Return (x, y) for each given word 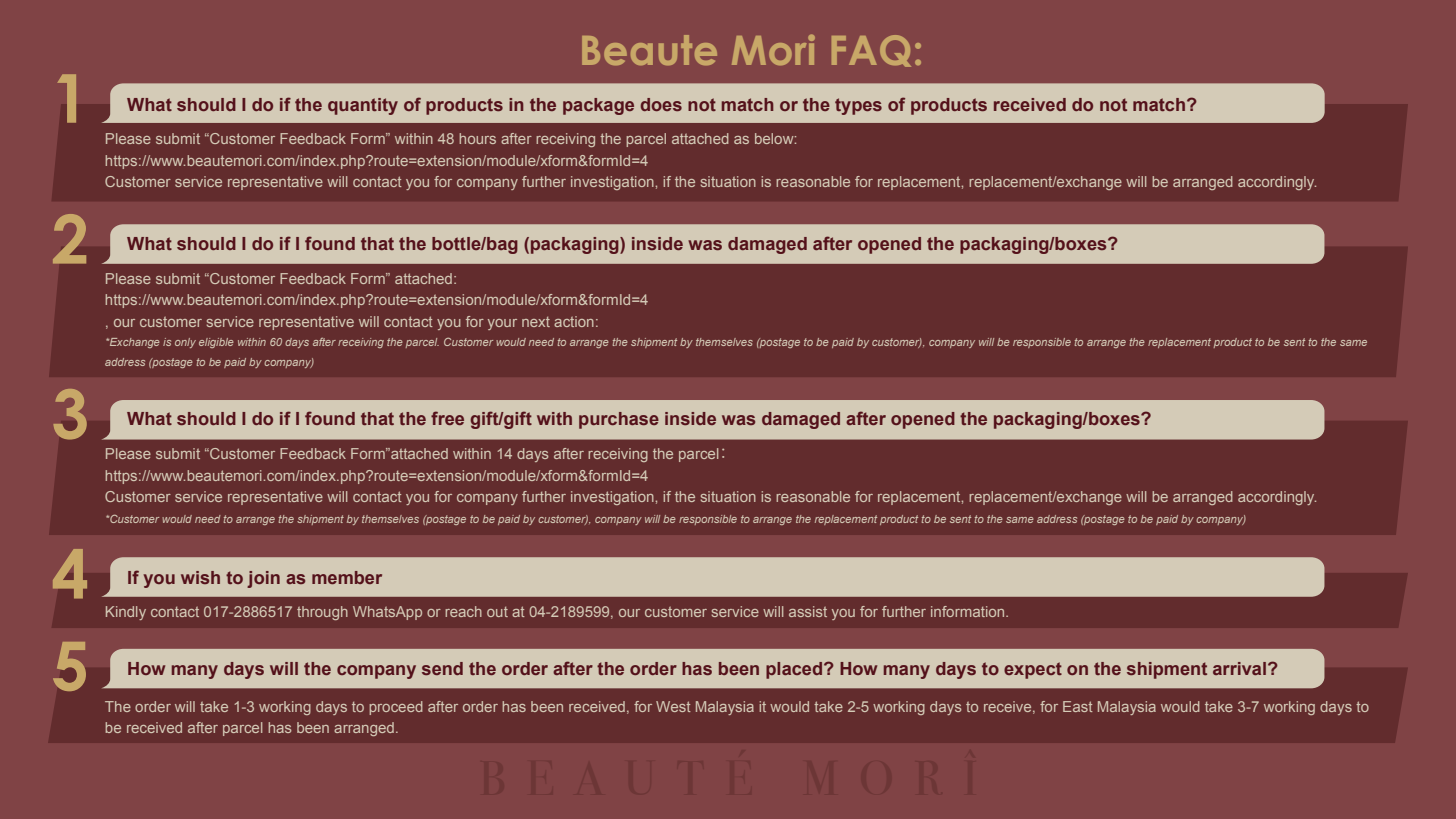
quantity (363, 106)
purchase (619, 420)
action (574, 321)
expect (1033, 670)
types (858, 106)
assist (808, 611)
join (263, 579)
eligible (216, 343)
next (536, 322)
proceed (396, 708)
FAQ (871, 51)
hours (477, 138)
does (661, 104)
